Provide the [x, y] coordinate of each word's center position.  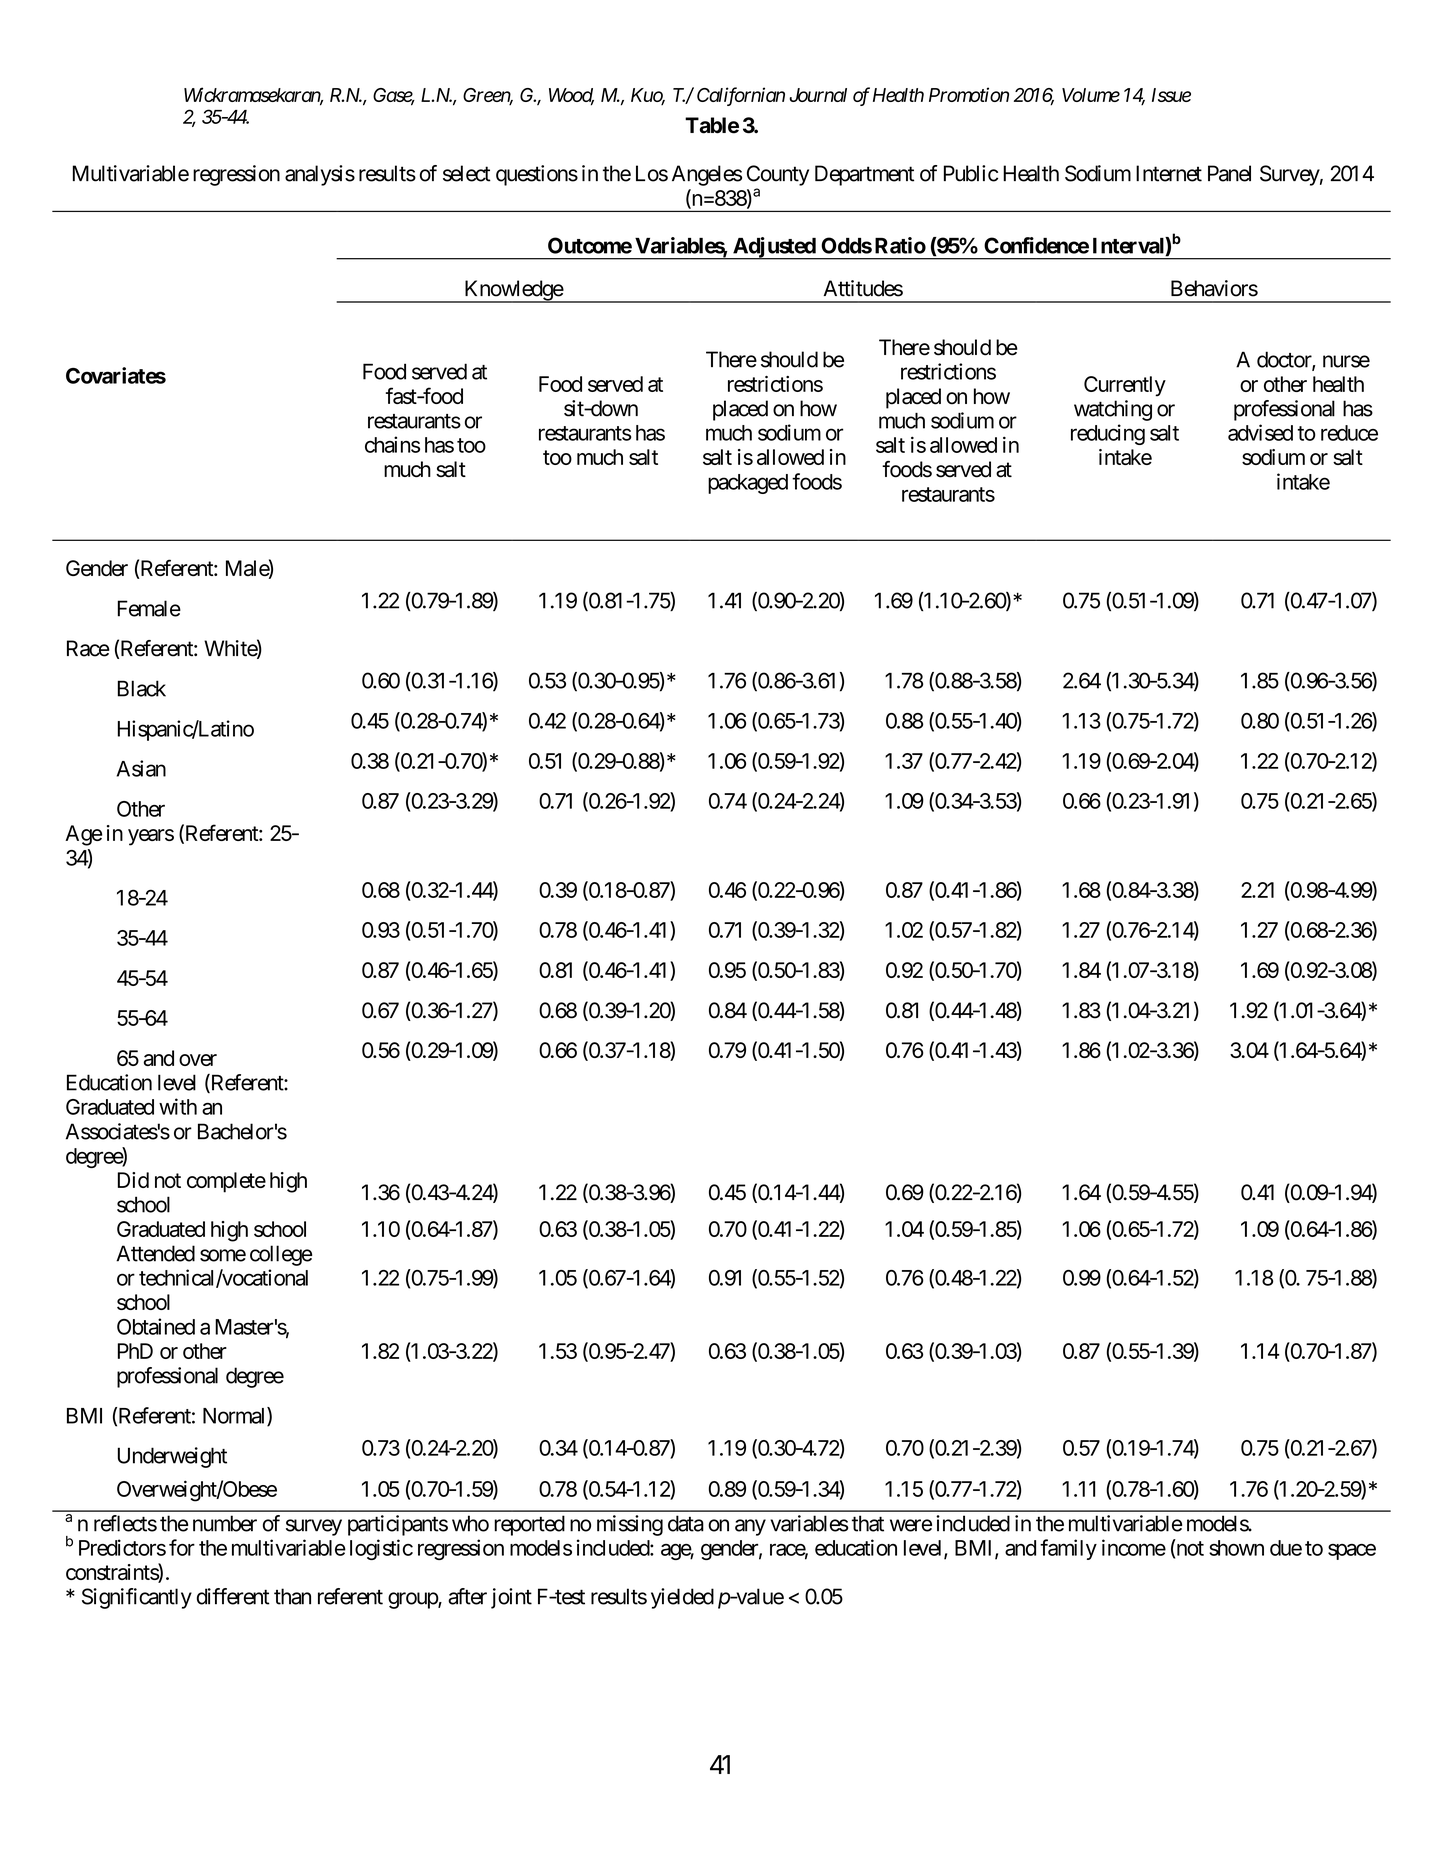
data [686, 1523]
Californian [741, 96]
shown [1236, 1548]
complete [226, 1182]
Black [142, 688]
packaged [748, 484]
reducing [1108, 434]
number [225, 1523]
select [467, 173]
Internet [1169, 173]
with [178, 1106]
